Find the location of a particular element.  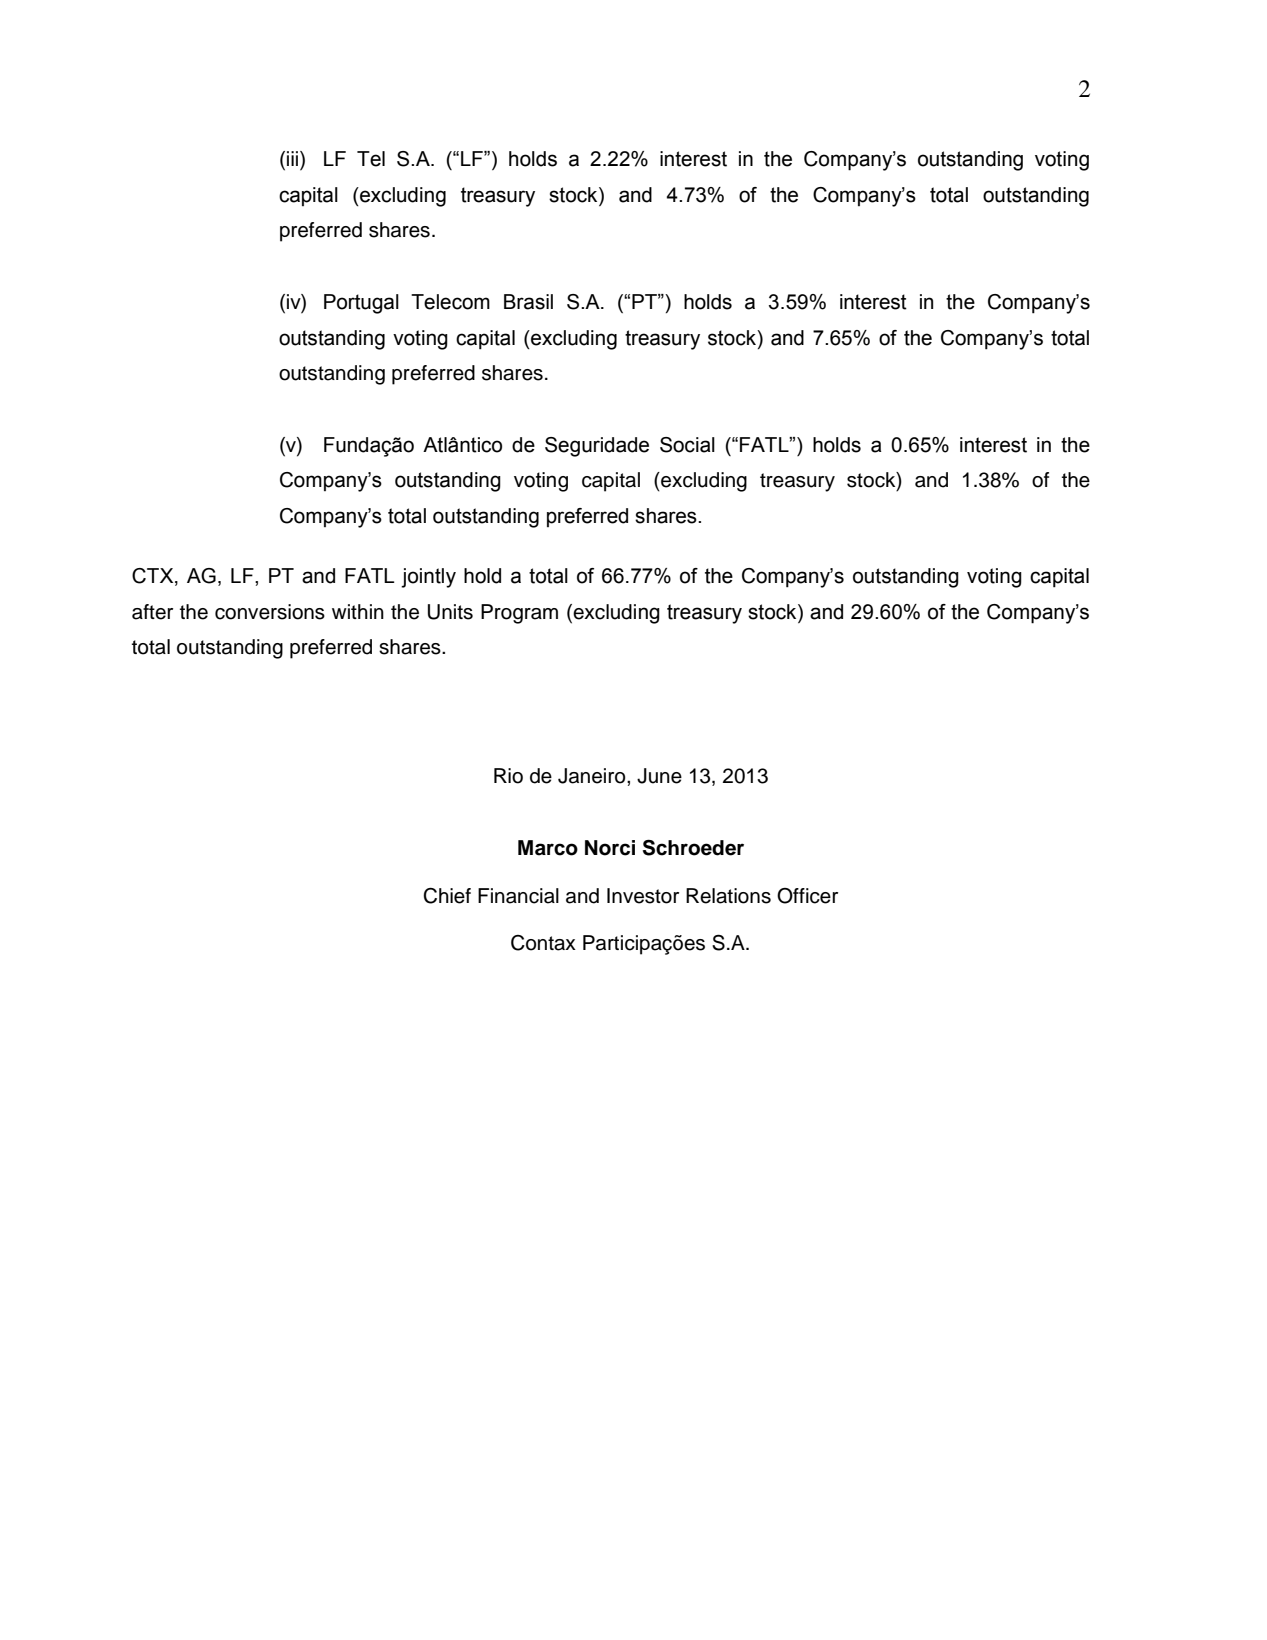

jointly is located at coordinates (428, 578).
